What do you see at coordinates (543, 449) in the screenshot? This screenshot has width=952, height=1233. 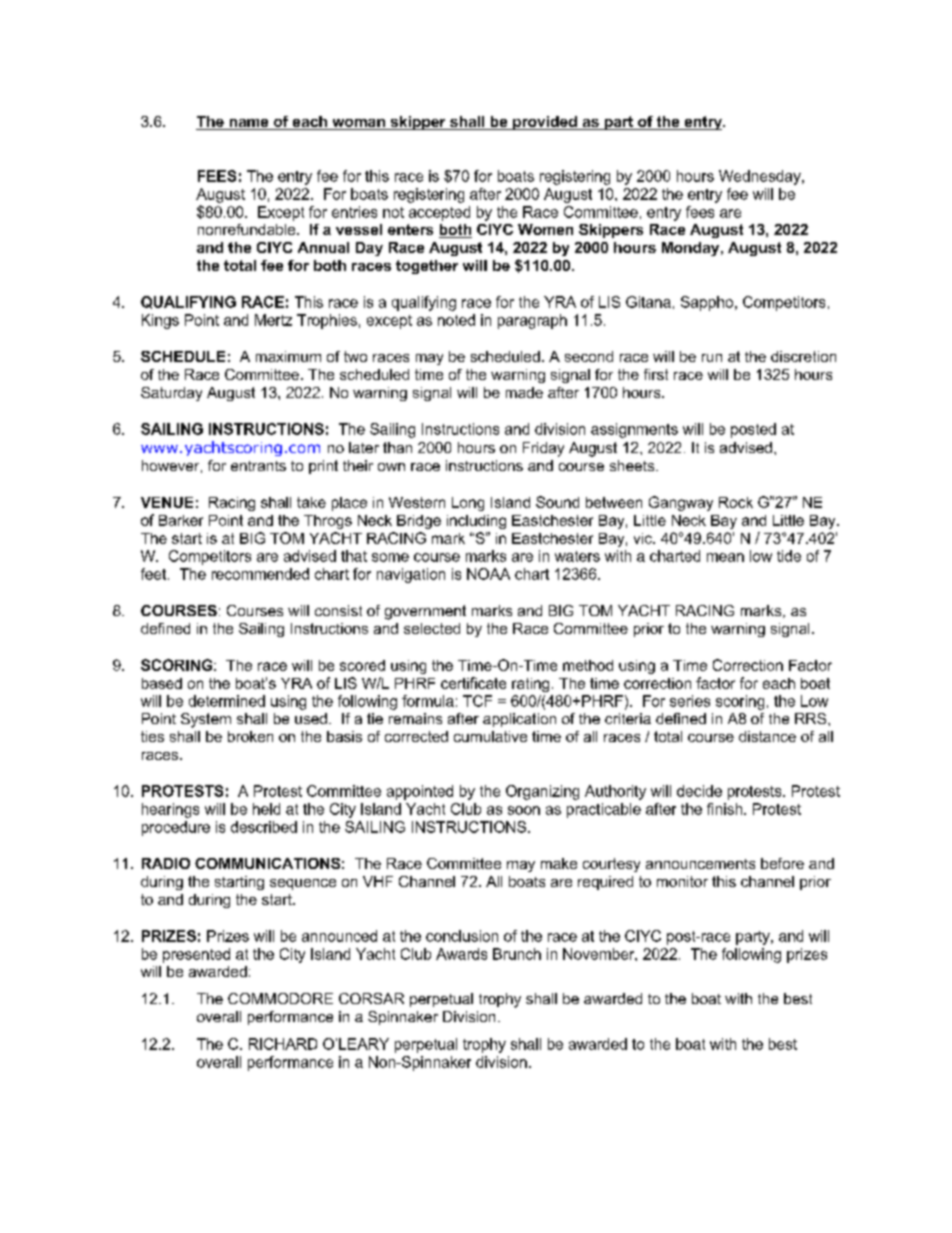 I see `Friday` at bounding box center [543, 449].
